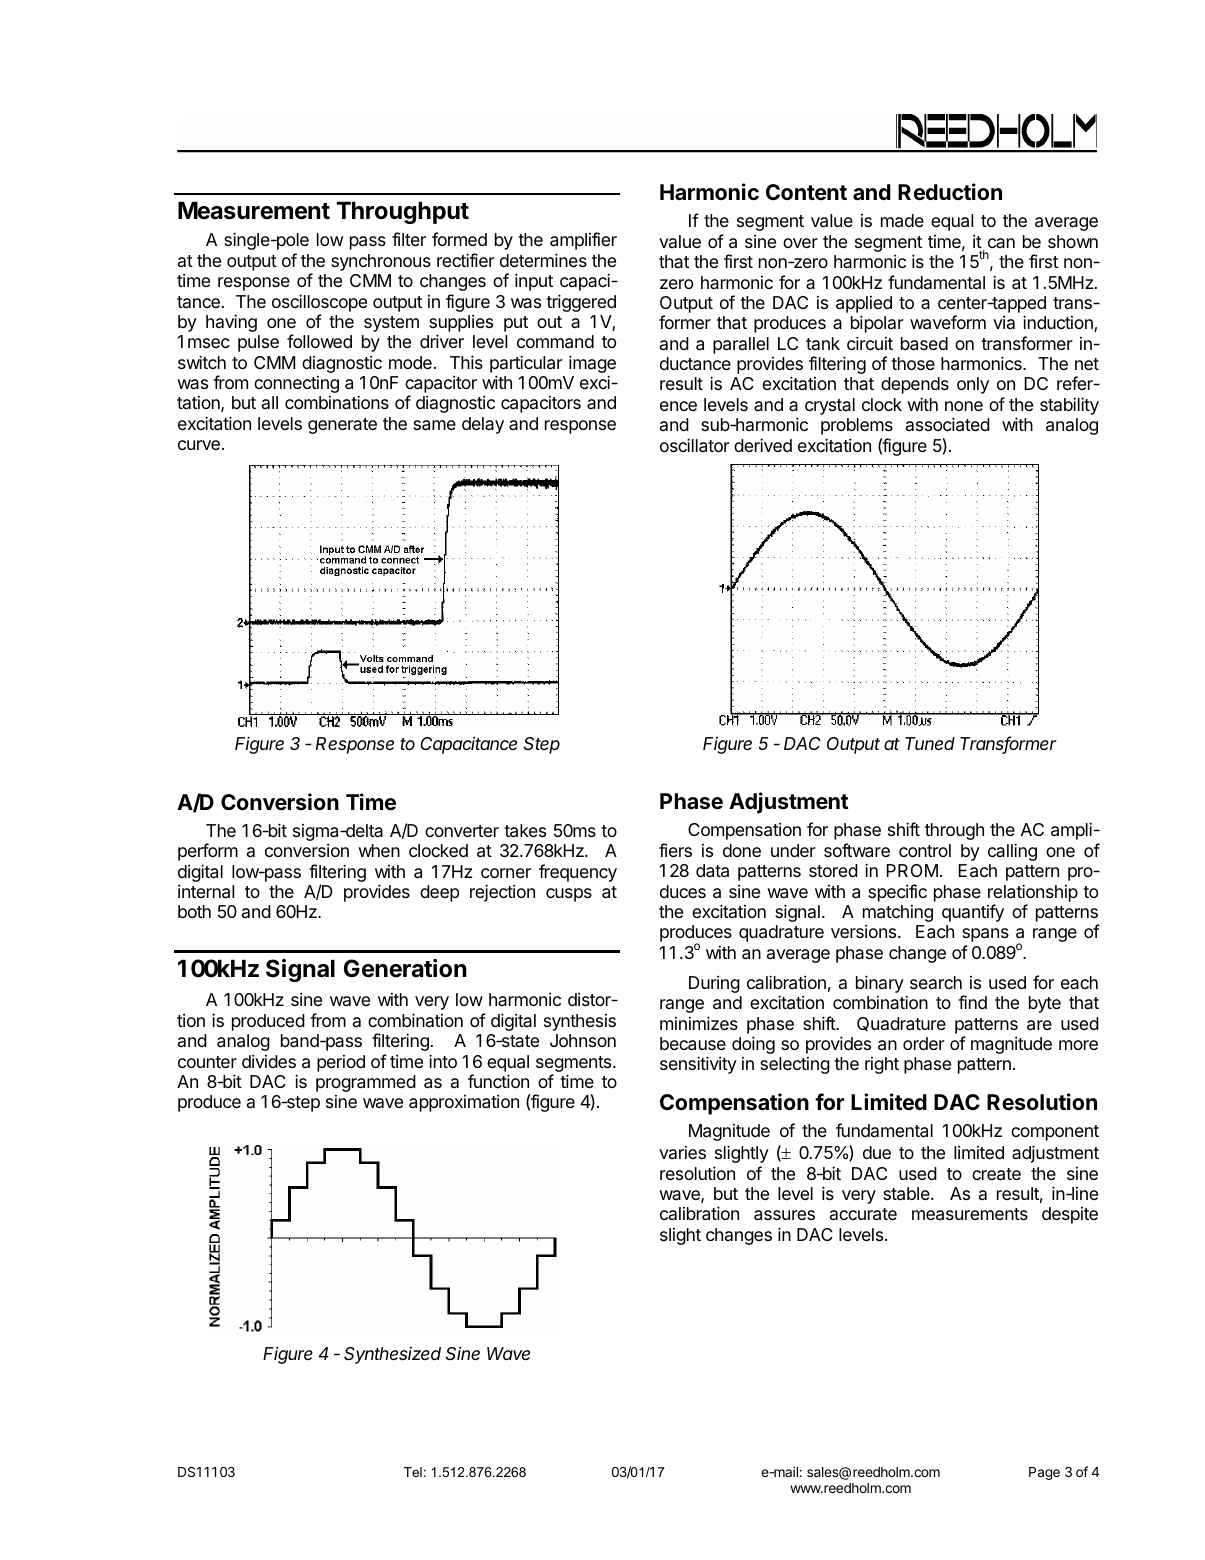  I want to click on Synthesized, so click(392, 1355).
